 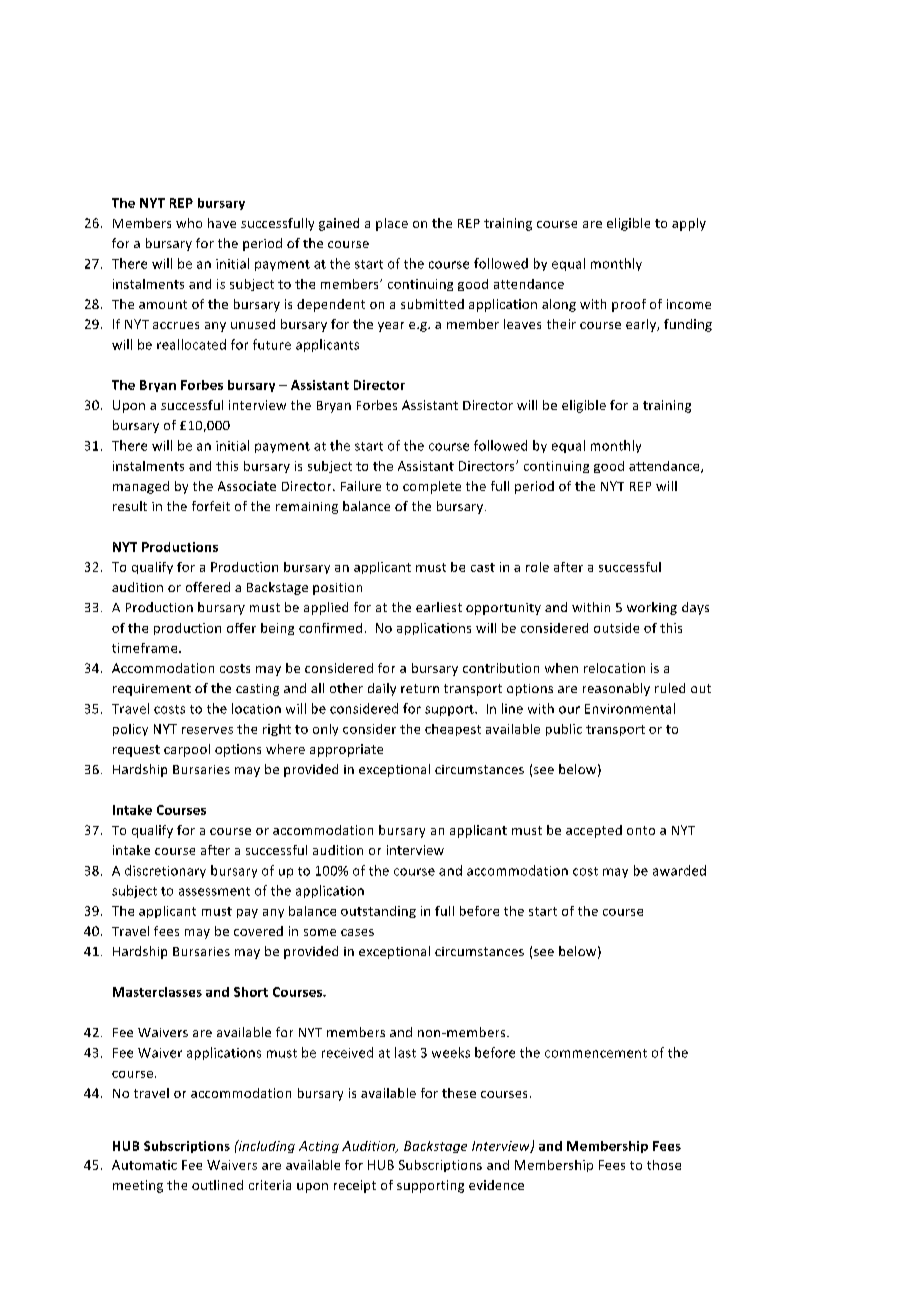 What do you see at coordinates (439, 607) in the document?
I see `earliest` at bounding box center [439, 607].
